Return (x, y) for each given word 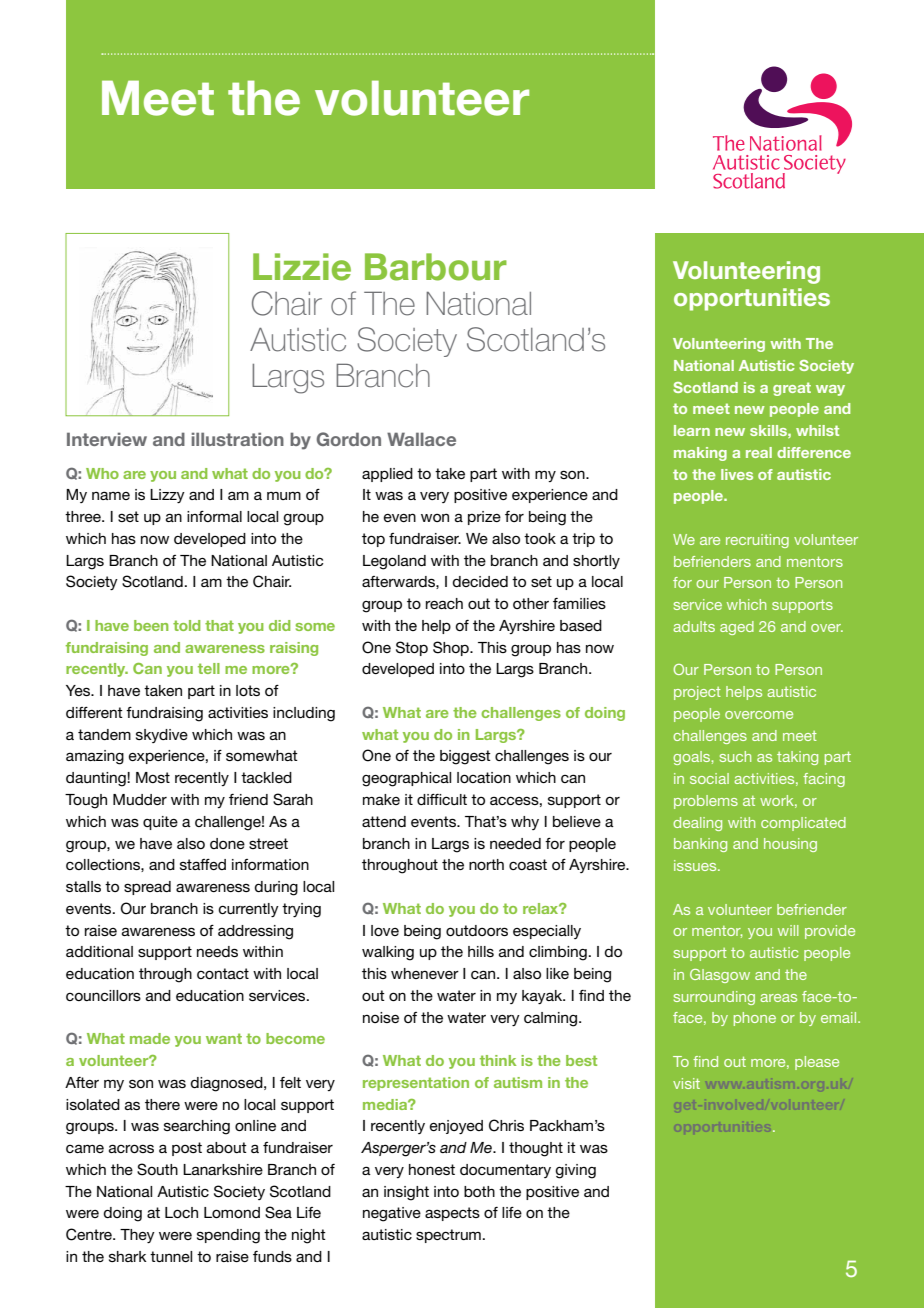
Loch (181, 1212)
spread (147, 888)
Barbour (436, 267)
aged (737, 628)
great (792, 389)
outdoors (477, 930)
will (788, 930)
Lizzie (302, 267)
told (186, 625)
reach (444, 603)
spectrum (448, 1236)
